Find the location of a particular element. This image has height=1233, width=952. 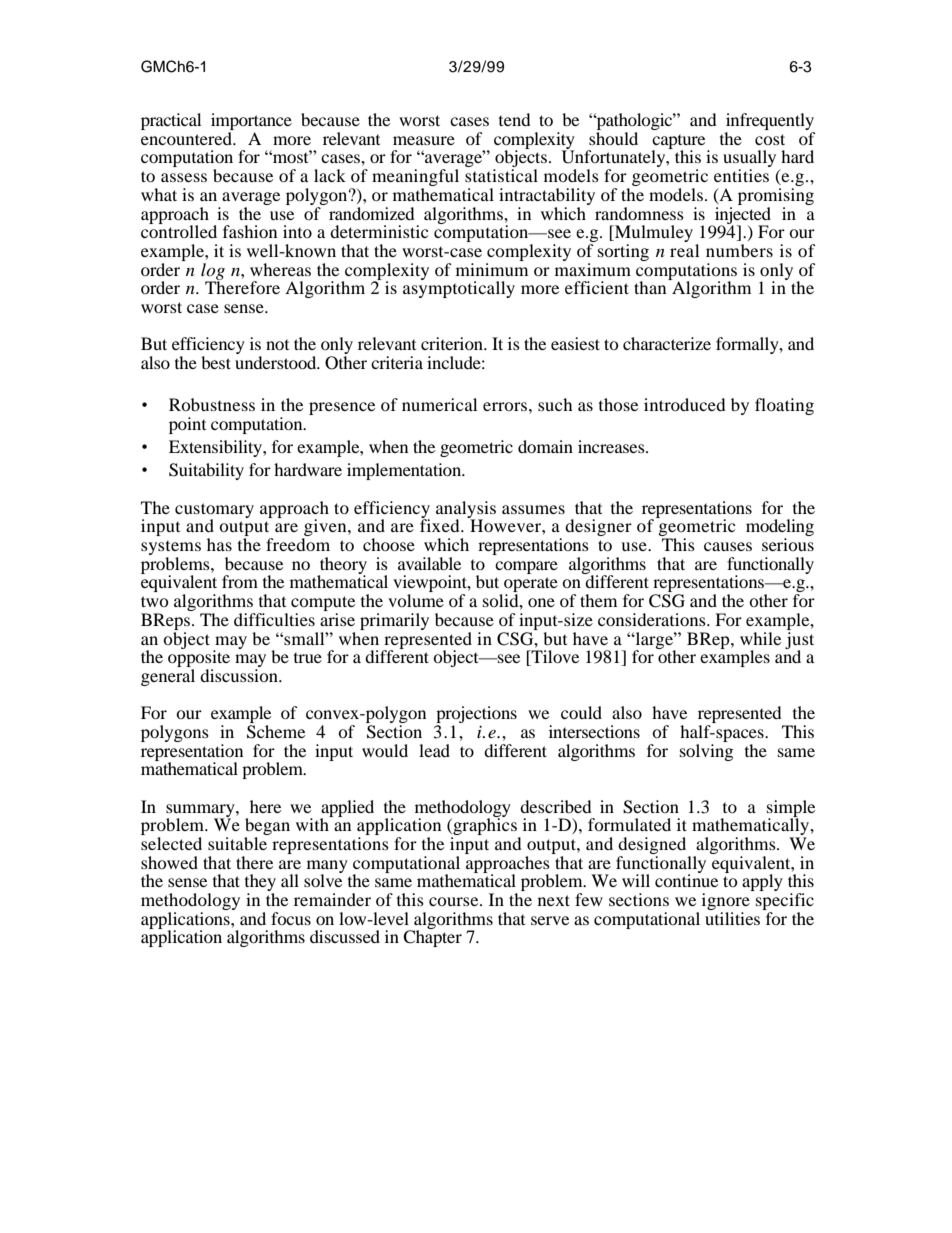

analysis is located at coordinates (466, 510).
